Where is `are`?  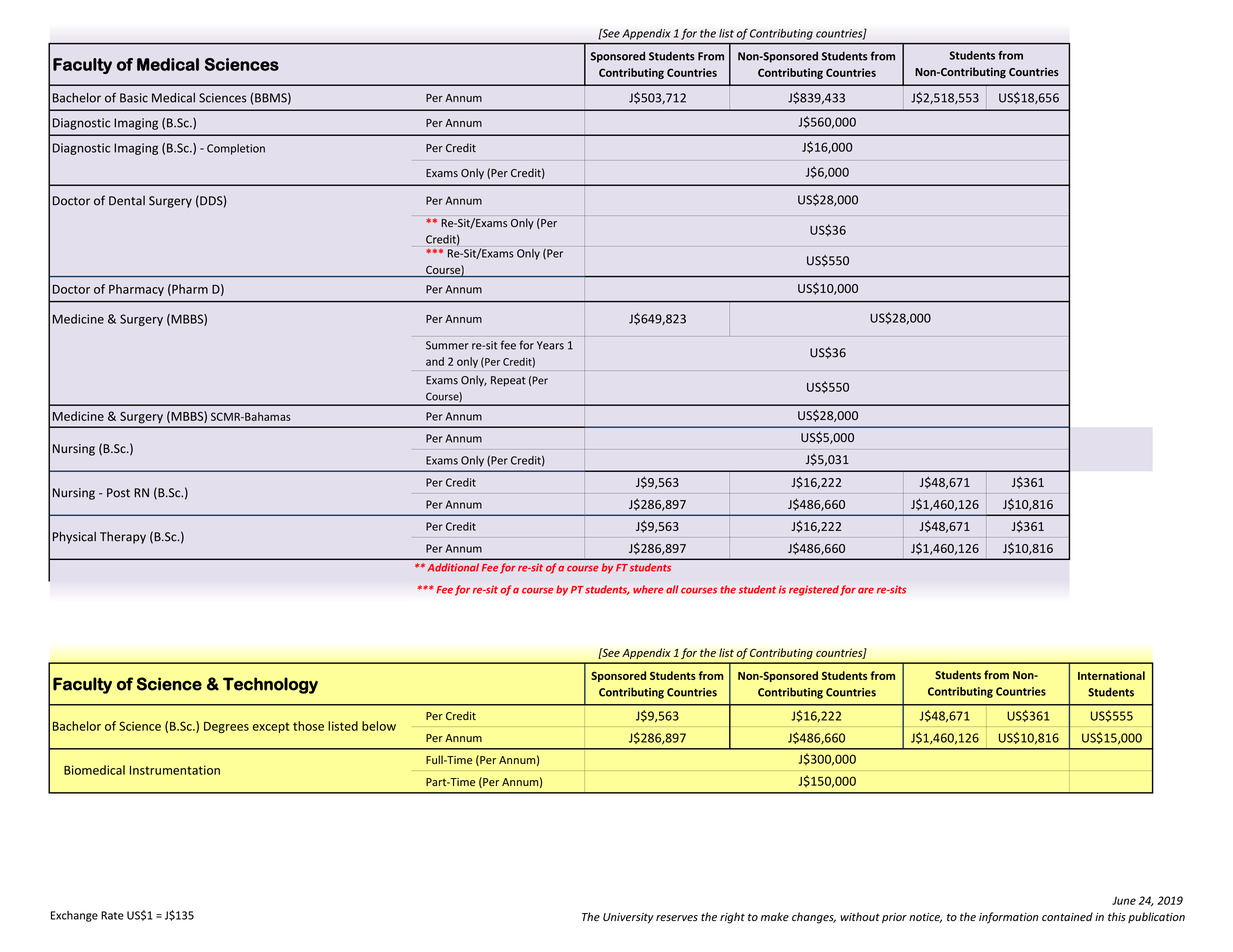 are is located at coordinates (866, 590).
